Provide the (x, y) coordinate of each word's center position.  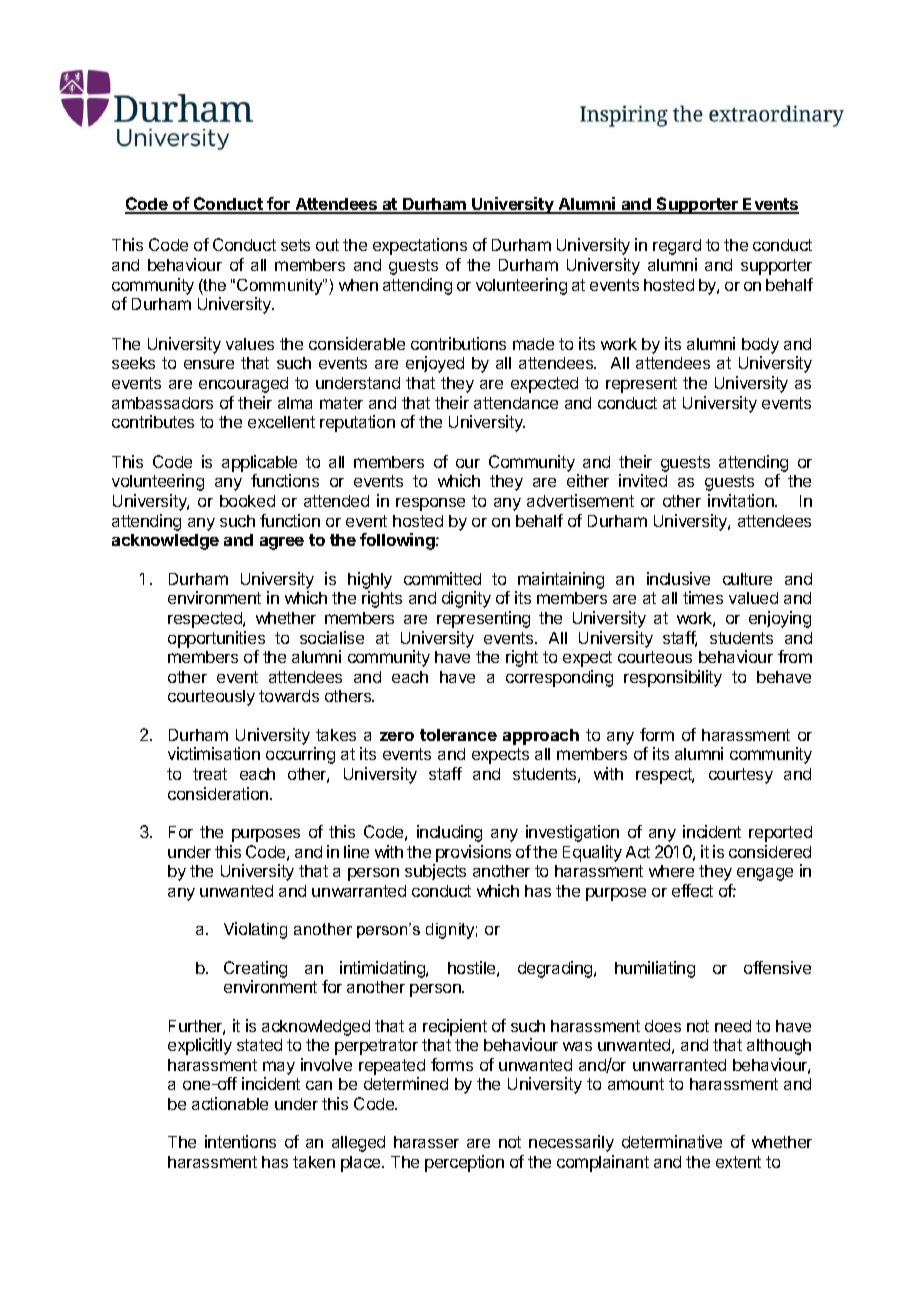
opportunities (216, 639)
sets (295, 245)
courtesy (741, 776)
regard (677, 247)
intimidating (383, 969)
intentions (240, 1141)
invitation (742, 500)
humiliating (655, 969)
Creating (255, 969)
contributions (458, 343)
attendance (516, 403)
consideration (219, 793)
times (703, 597)
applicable (259, 463)
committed (442, 578)
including (449, 833)
